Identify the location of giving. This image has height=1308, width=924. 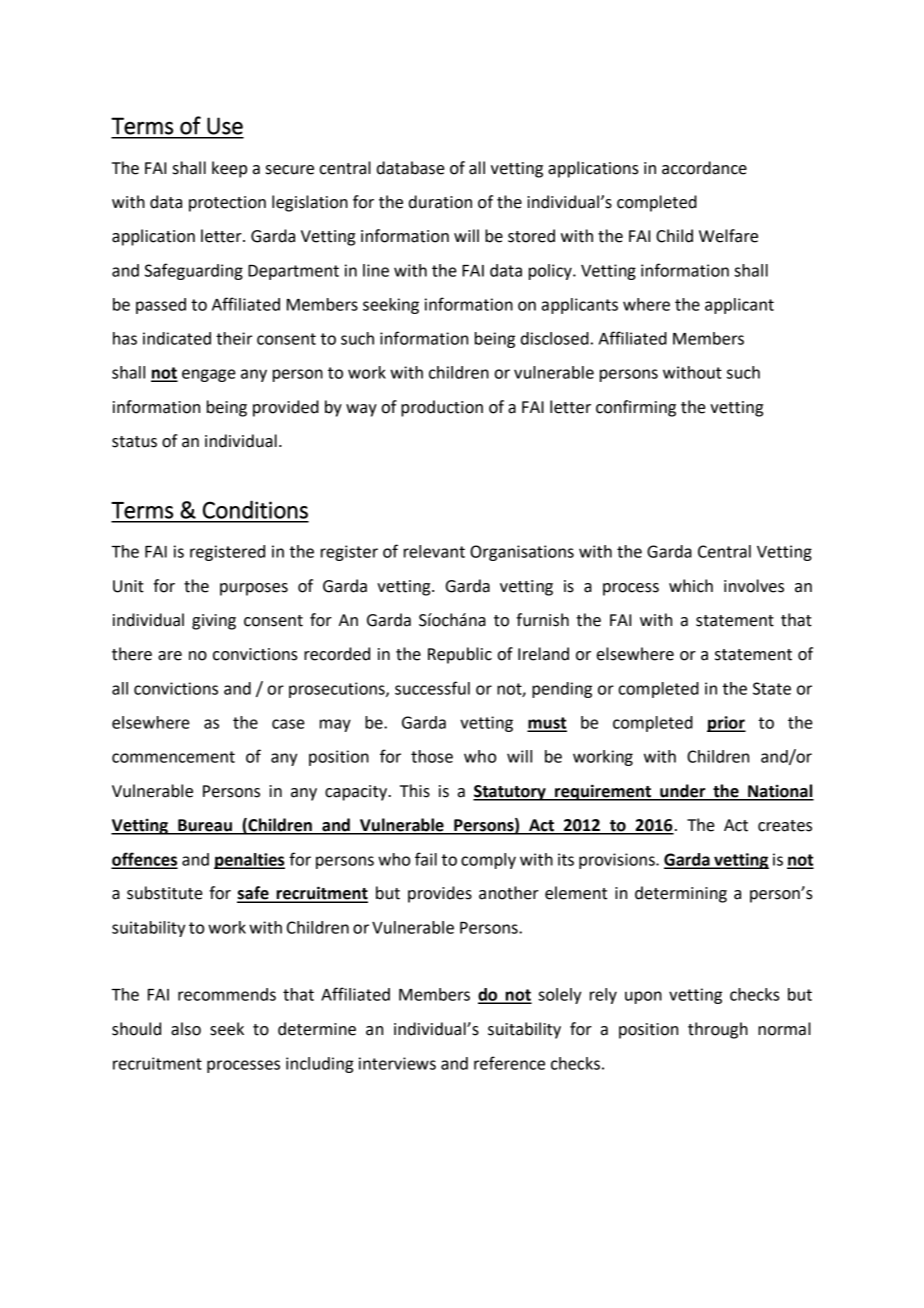
(214, 622).
